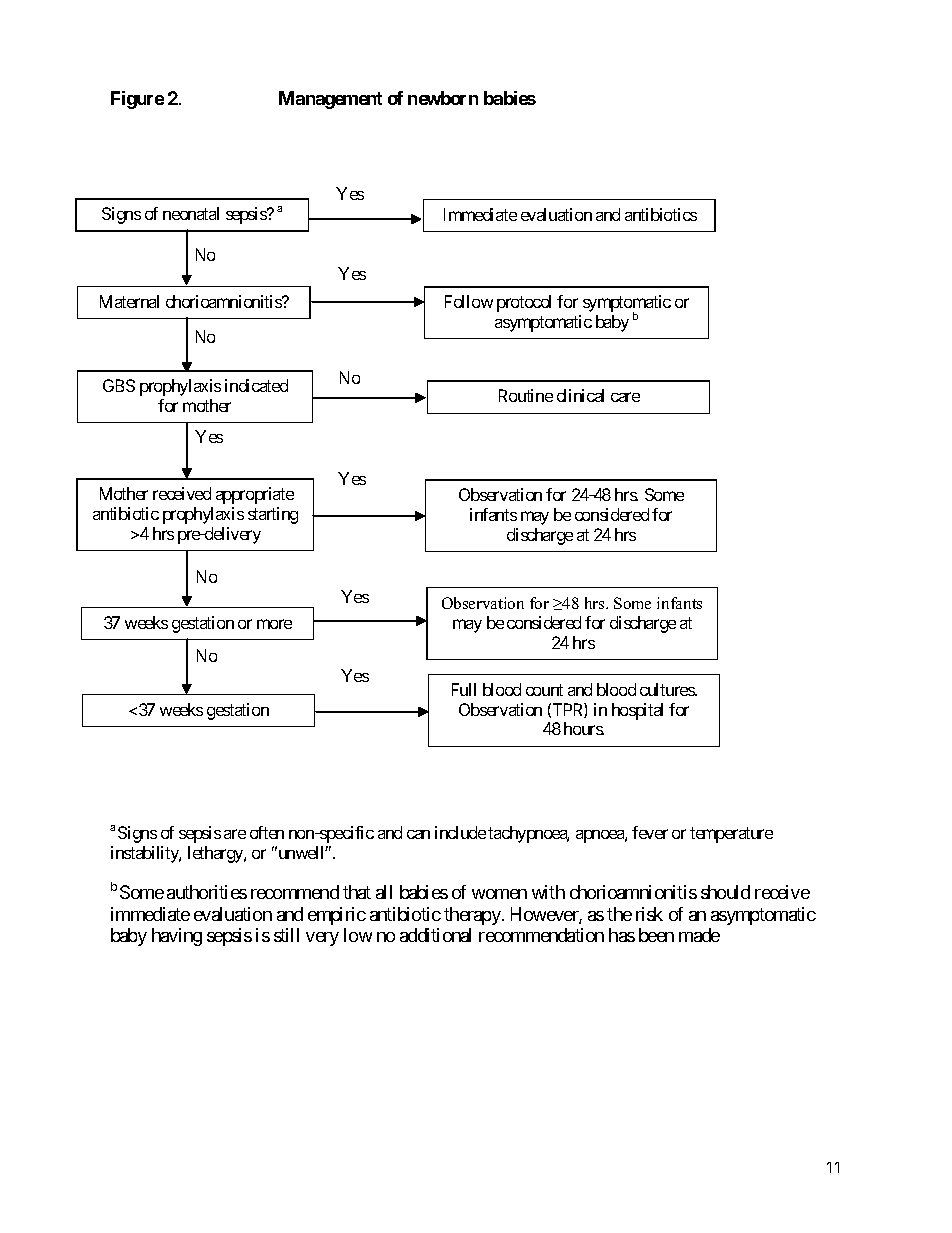  I want to click on additional, so click(435, 935).
